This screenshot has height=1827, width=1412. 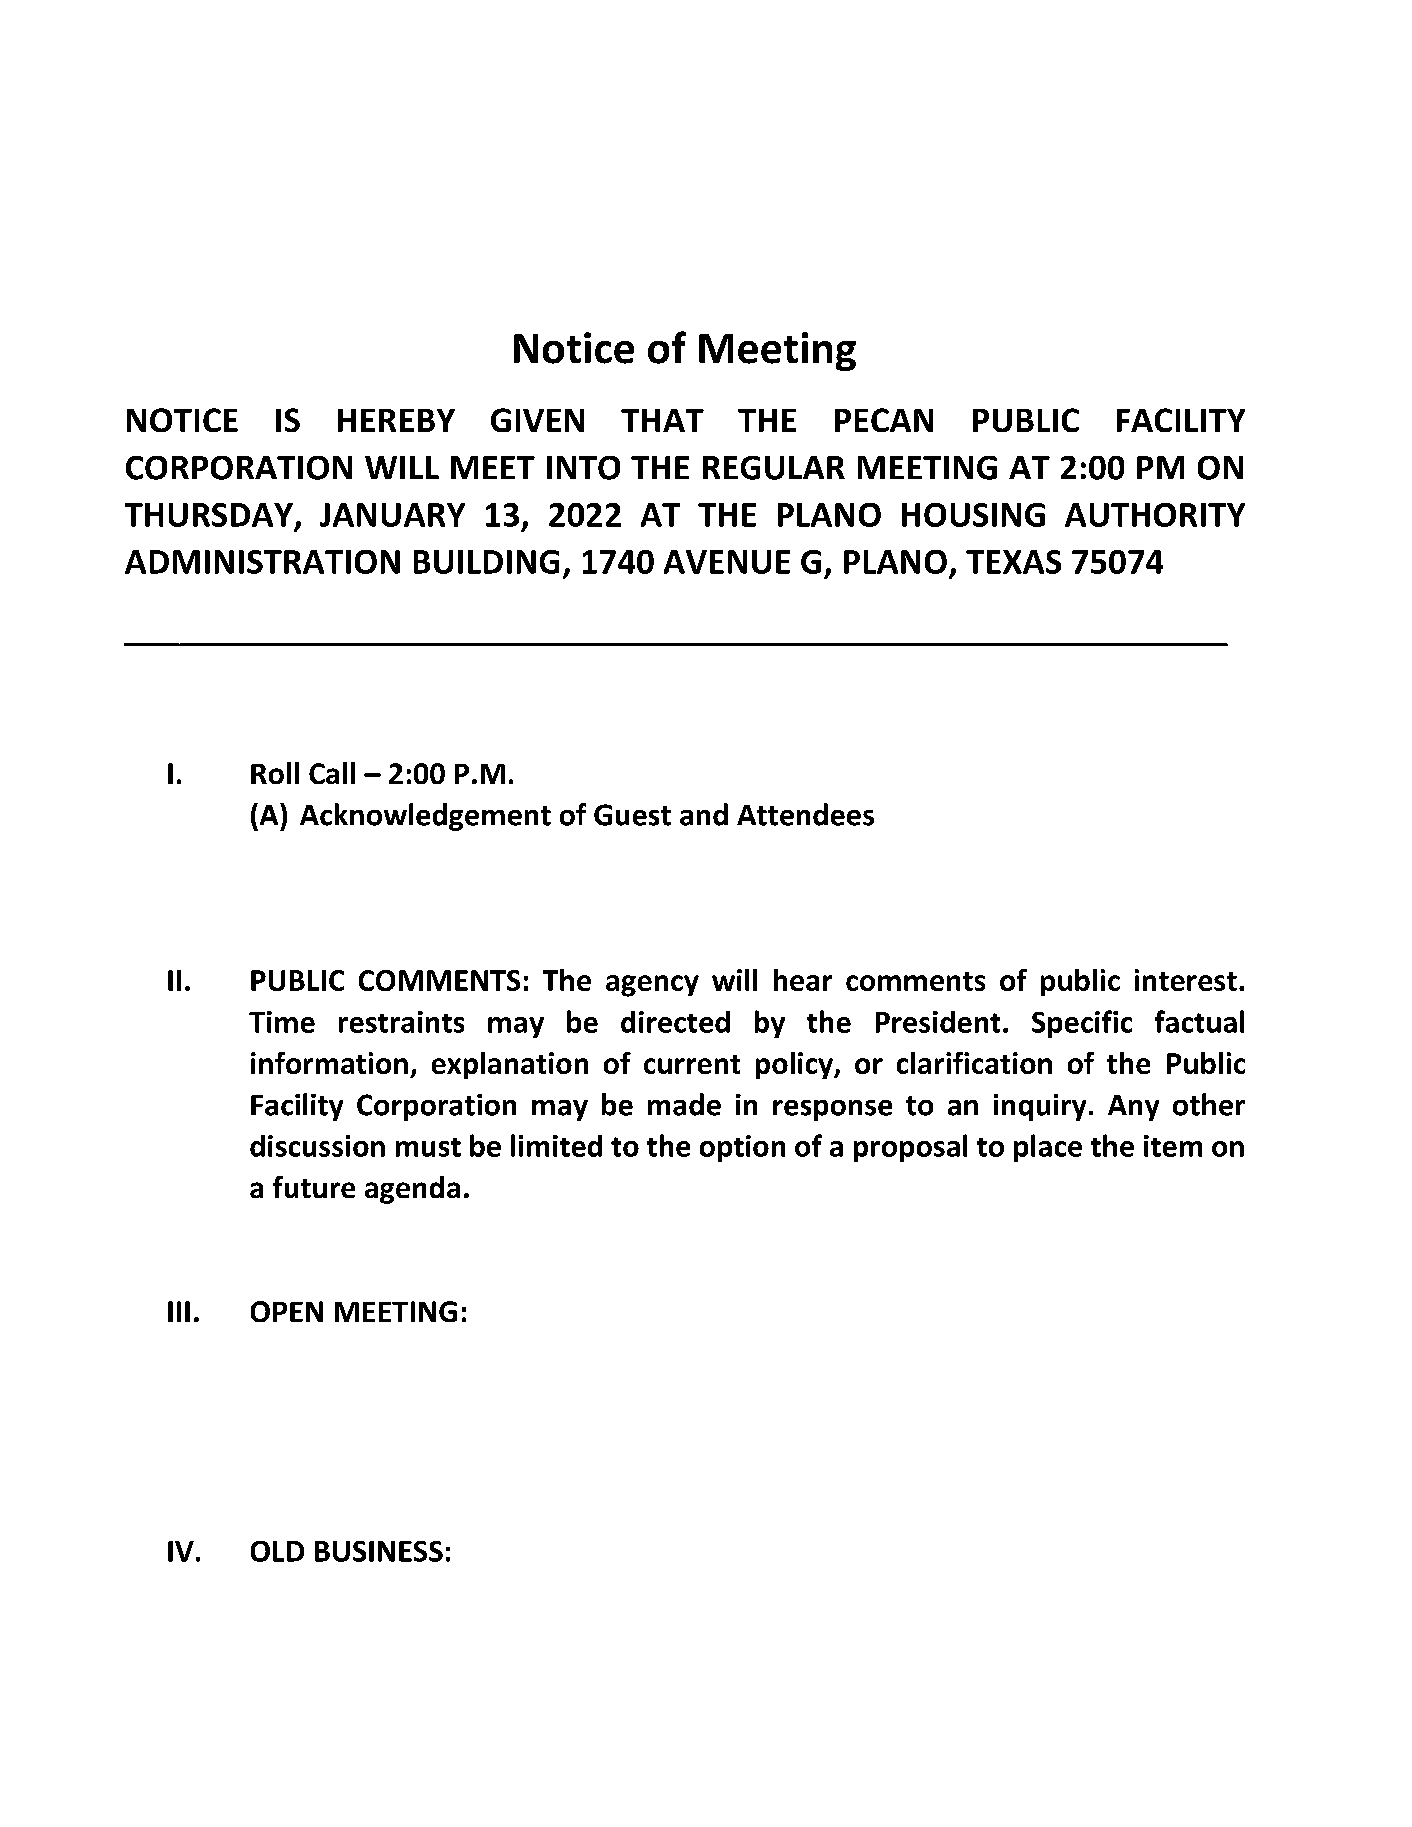 I want to click on option, so click(x=742, y=1148).
